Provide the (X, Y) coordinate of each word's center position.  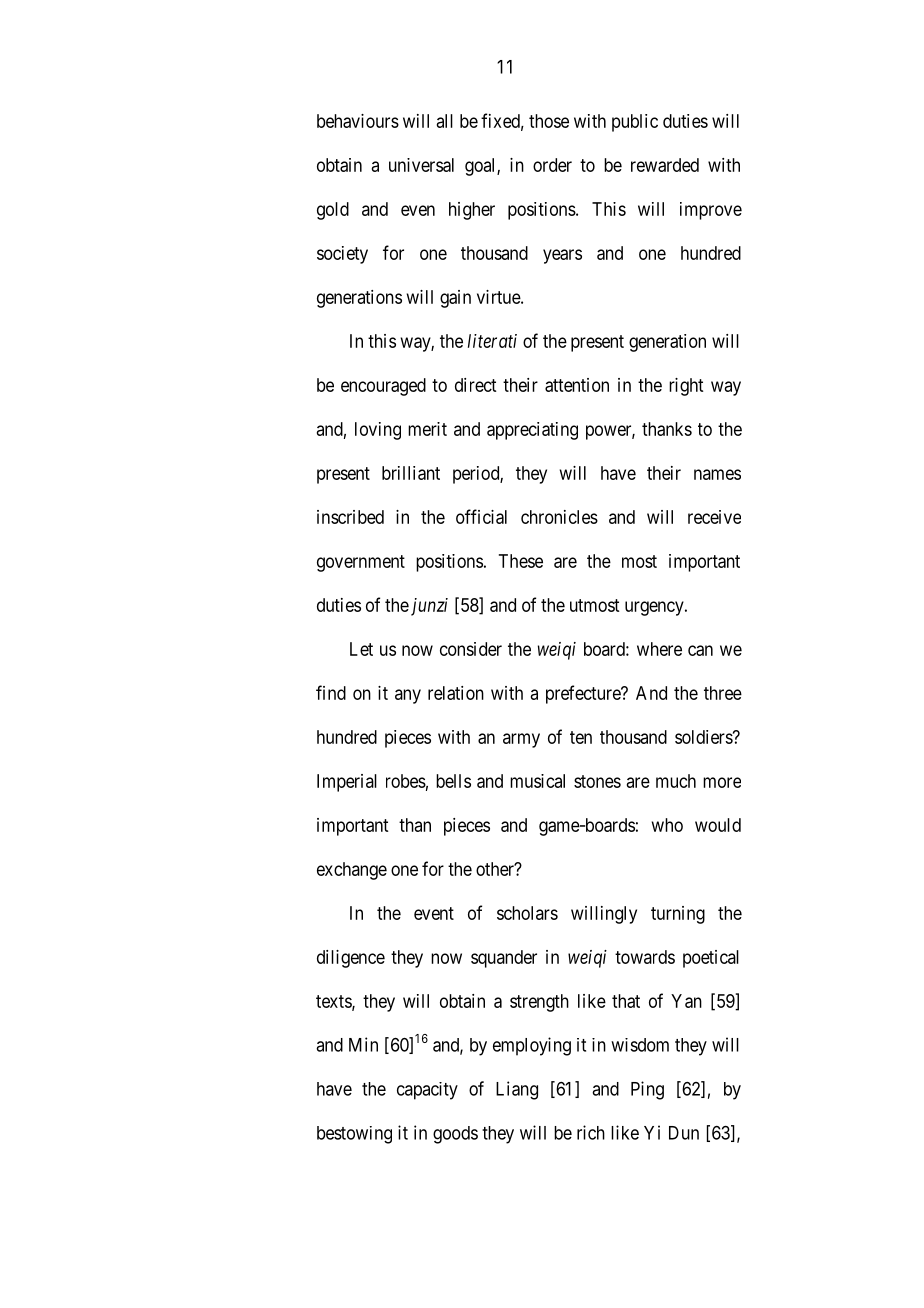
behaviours (358, 121)
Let (361, 649)
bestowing (354, 1135)
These (521, 561)
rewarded (665, 165)
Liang (517, 1090)
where (659, 649)
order (552, 165)
